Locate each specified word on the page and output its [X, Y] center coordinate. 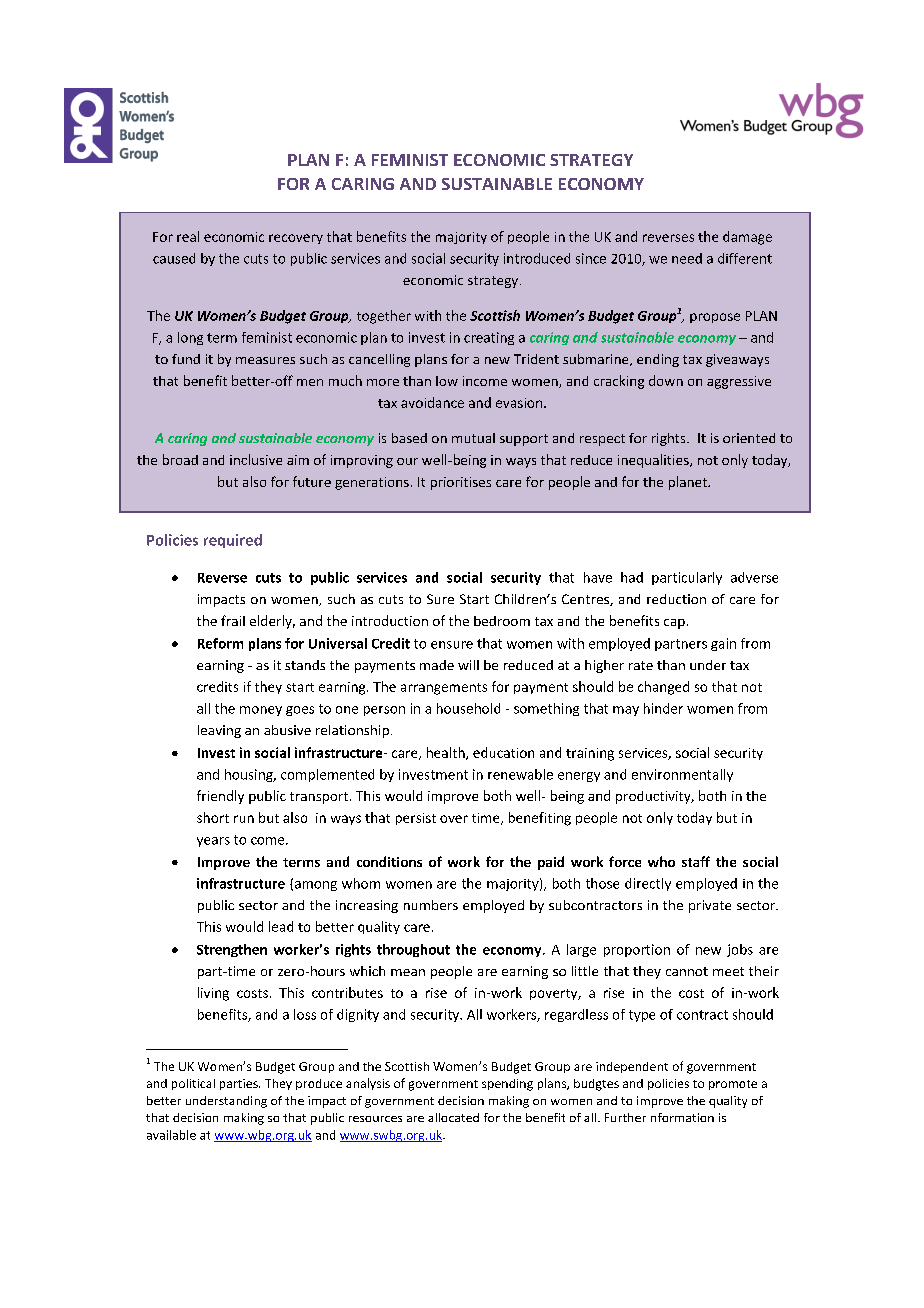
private [710, 906]
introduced [537, 258]
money [261, 711]
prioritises [461, 483]
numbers [431, 905]
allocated [453, 1117]
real [188, 236]
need [687, 258]
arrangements [444, 689]
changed [663, 688]
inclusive [256, 459]
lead [281, 926]
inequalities [654, 461]
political [193, 1084]
